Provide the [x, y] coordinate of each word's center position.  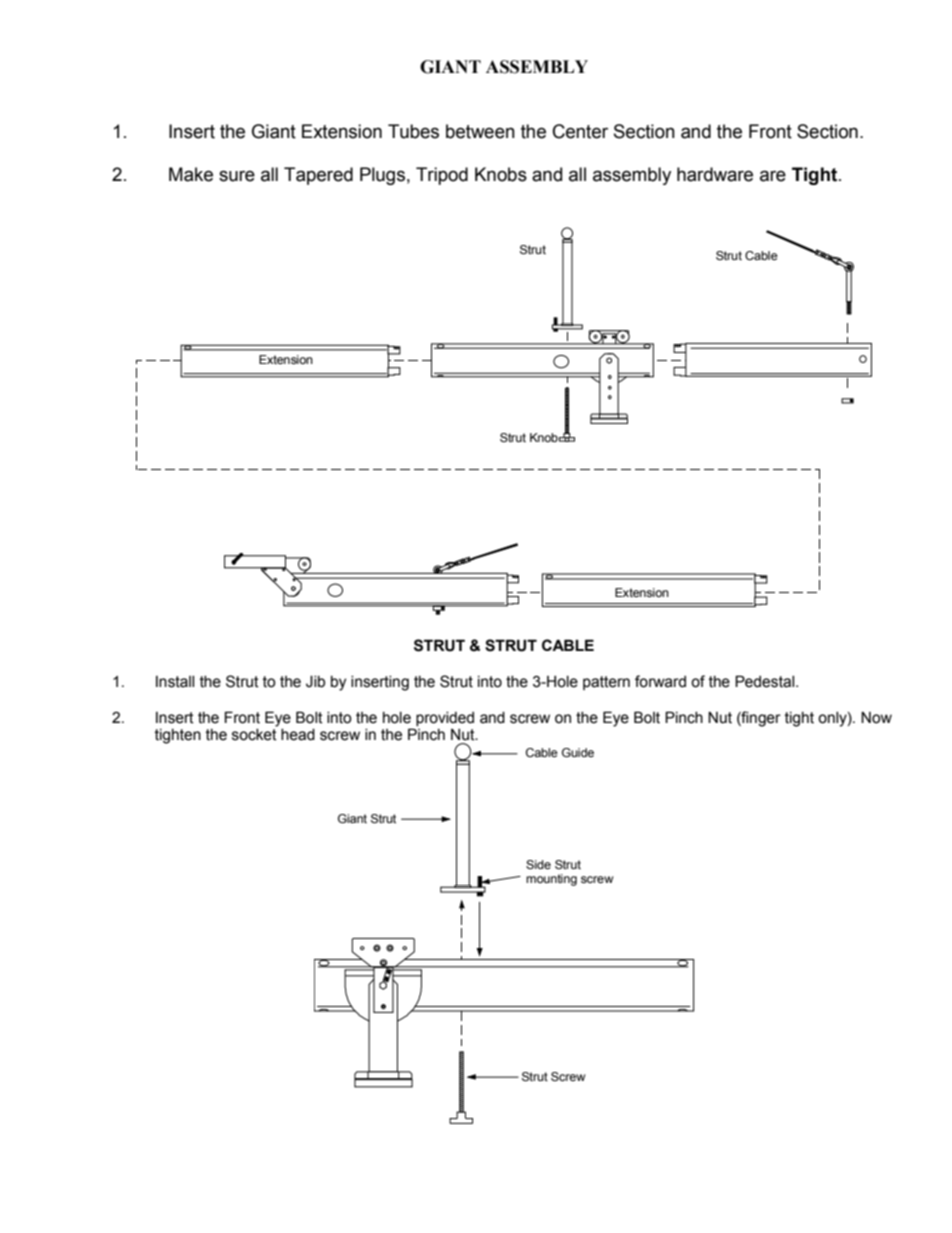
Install [175, 682]
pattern [606, 683]
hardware [715, 174]
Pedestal [766, 681]
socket [254, 735]
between [480, 131]
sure [237, 176]
